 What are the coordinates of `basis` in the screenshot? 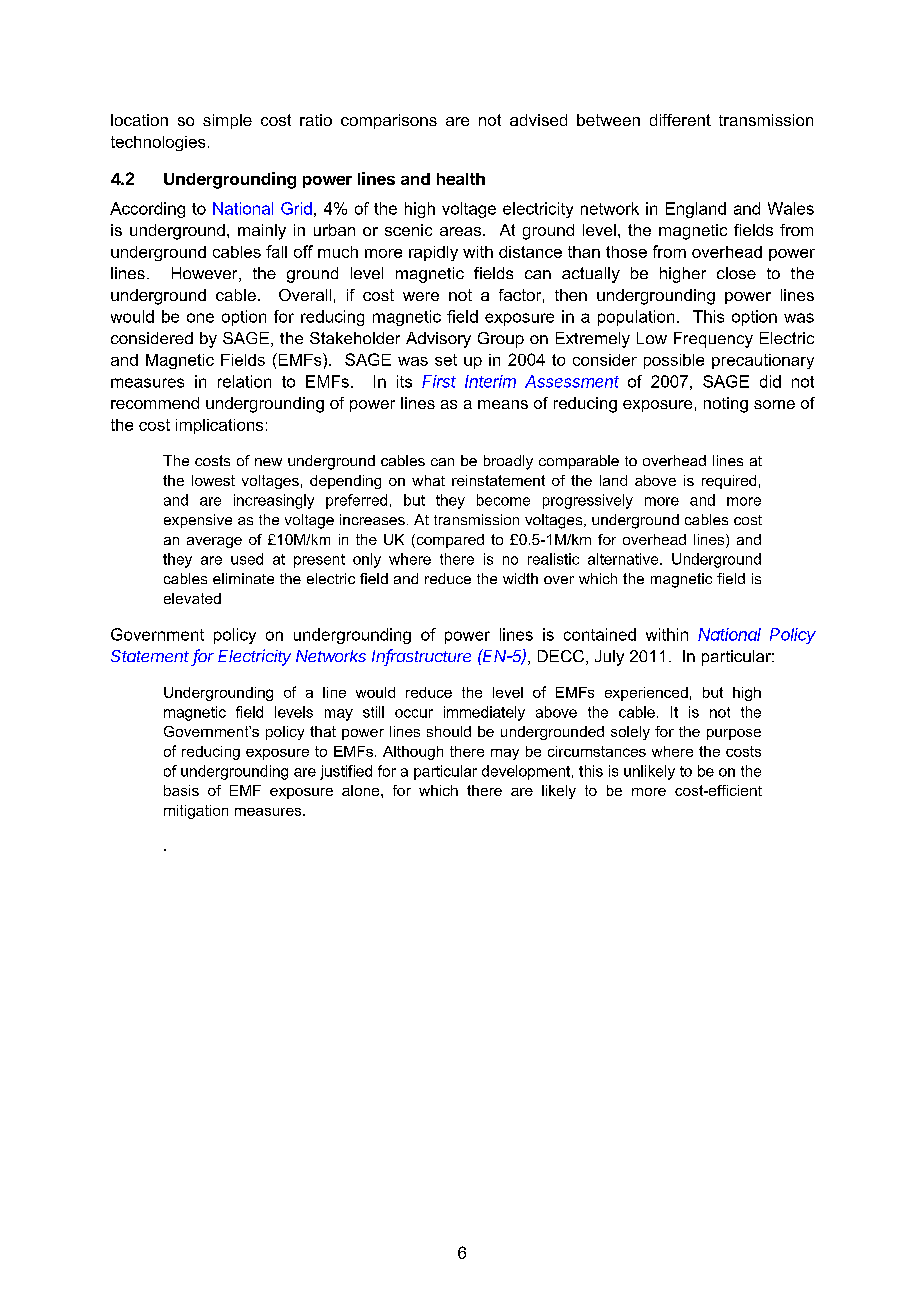 It's located at (181, 790).
